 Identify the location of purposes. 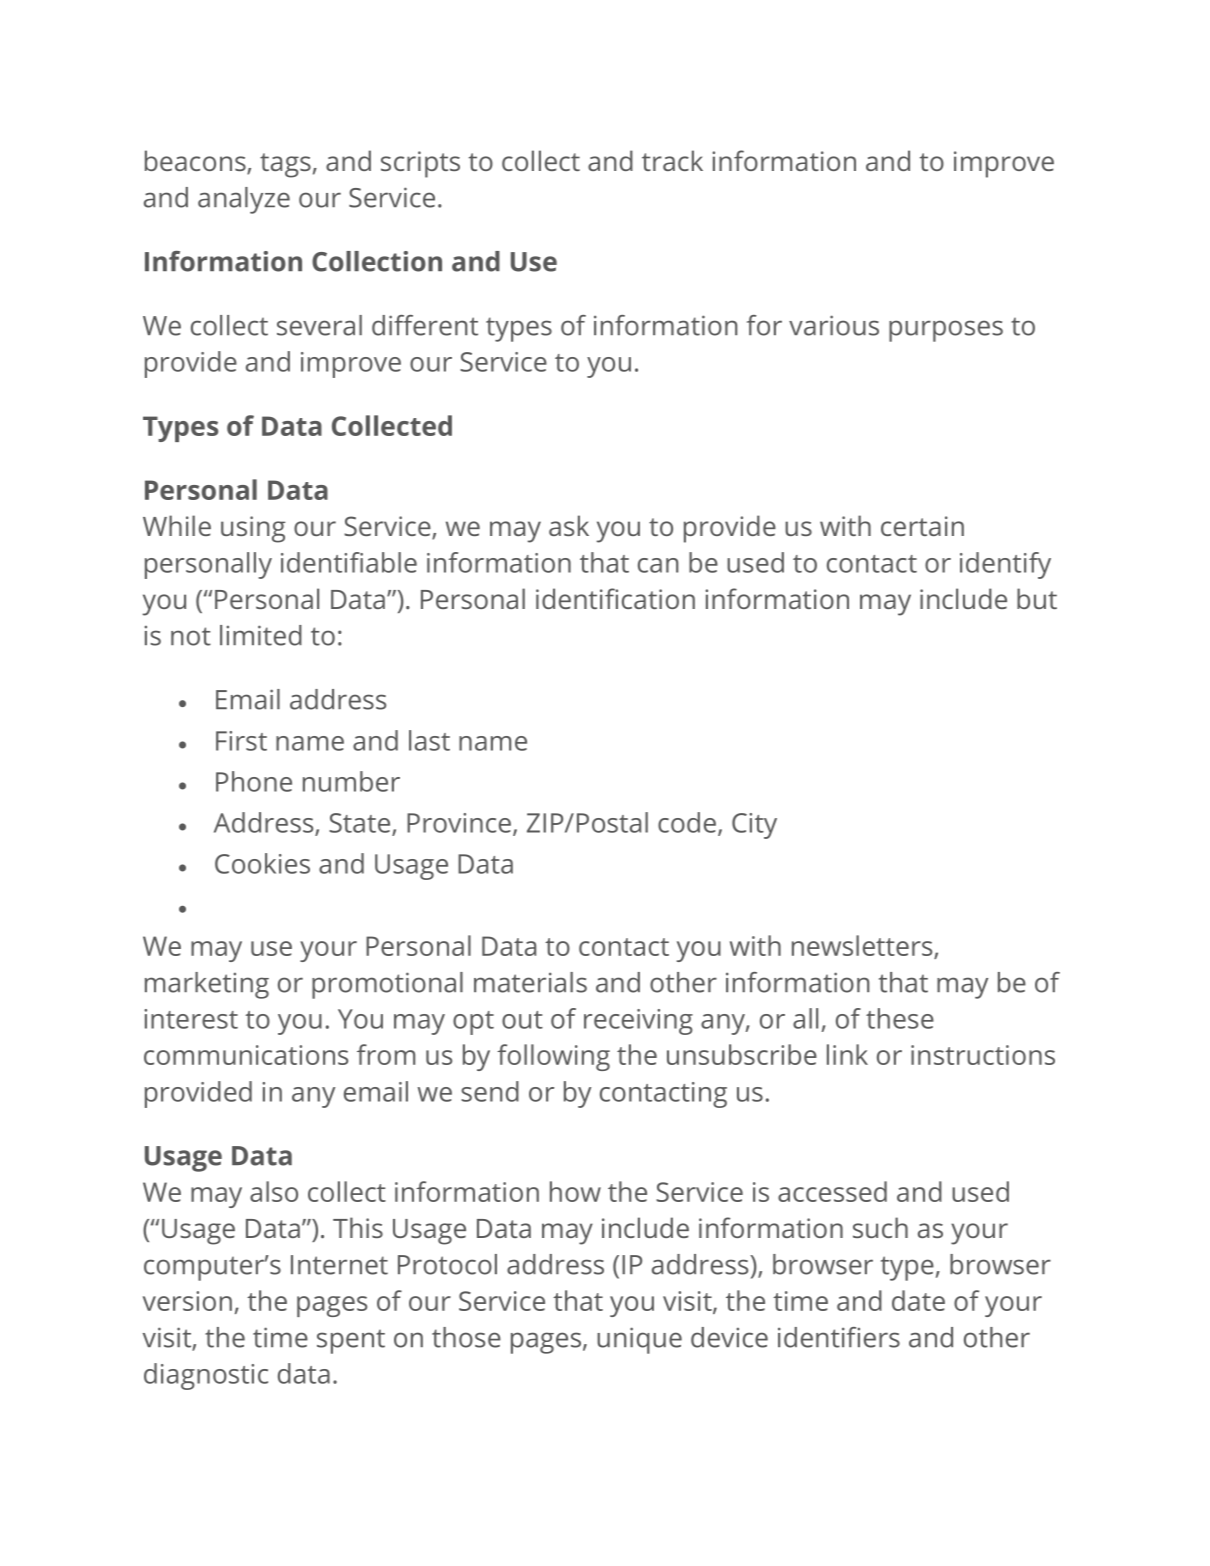
(946, 331).
